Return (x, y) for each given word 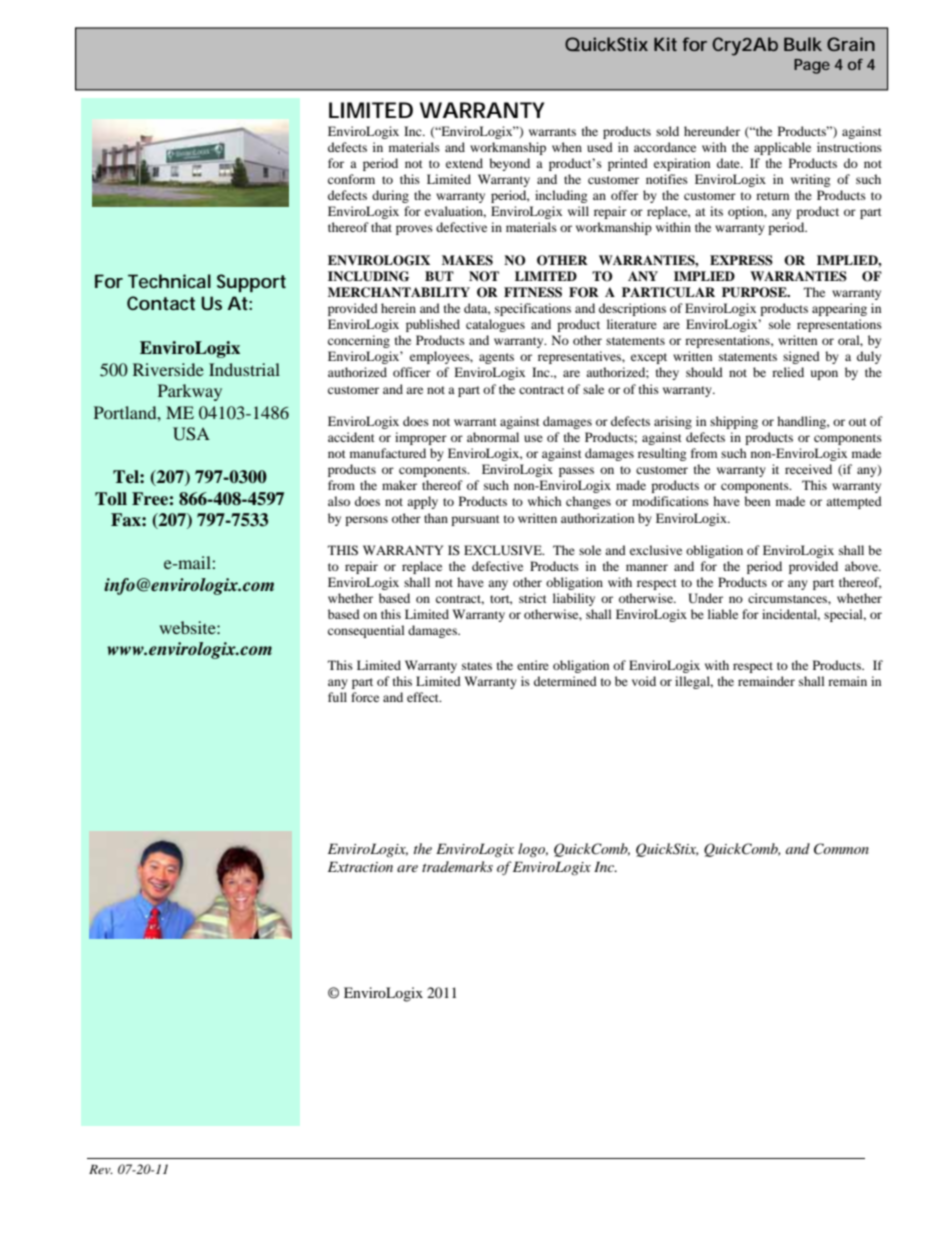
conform (351, 179)
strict (533, 598)
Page (812, 66)
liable (723, 614)
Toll (111, 499)
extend (464, 163)
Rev (101, 1169)
